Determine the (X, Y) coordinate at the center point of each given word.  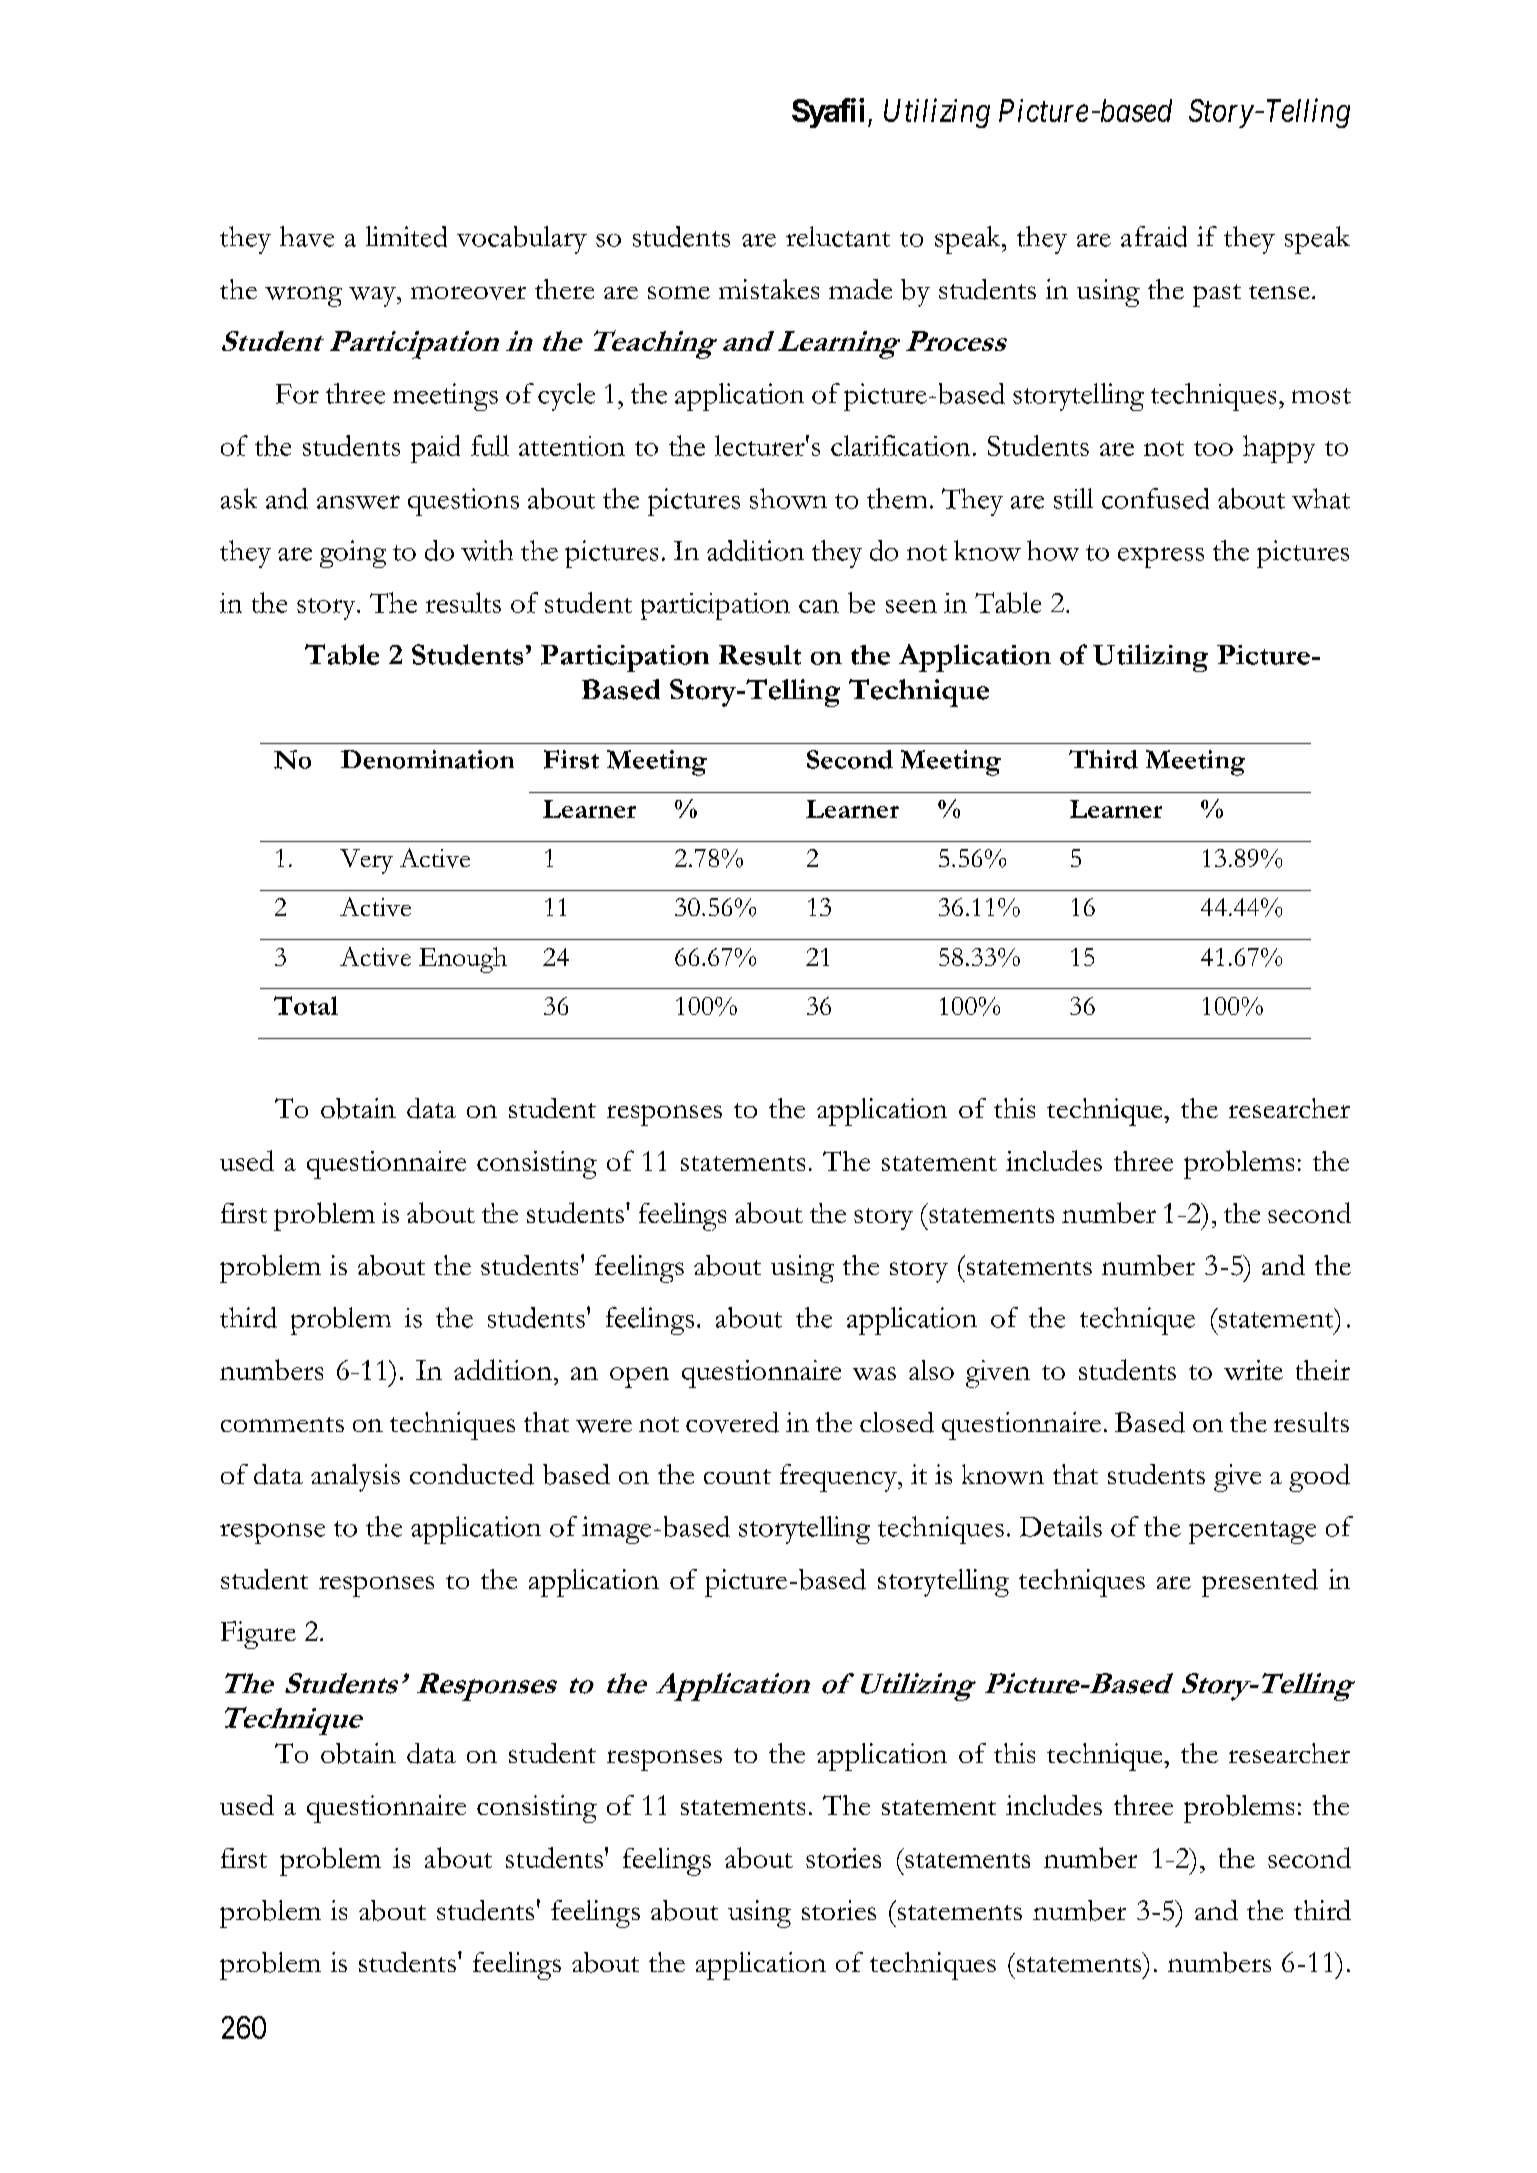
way (373, 297)
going (353, 554)
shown (788, 498)
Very (366, 861)
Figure (258, 1635)
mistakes (769, 289)
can (819, 606)
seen (911, 606)
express (1161, 557)
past (1217, 295)
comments (282, 1424)
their (1323, 1370)
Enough (463, 960)
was (874, 1373)
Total (306, 1005)
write (1253, 1370)
